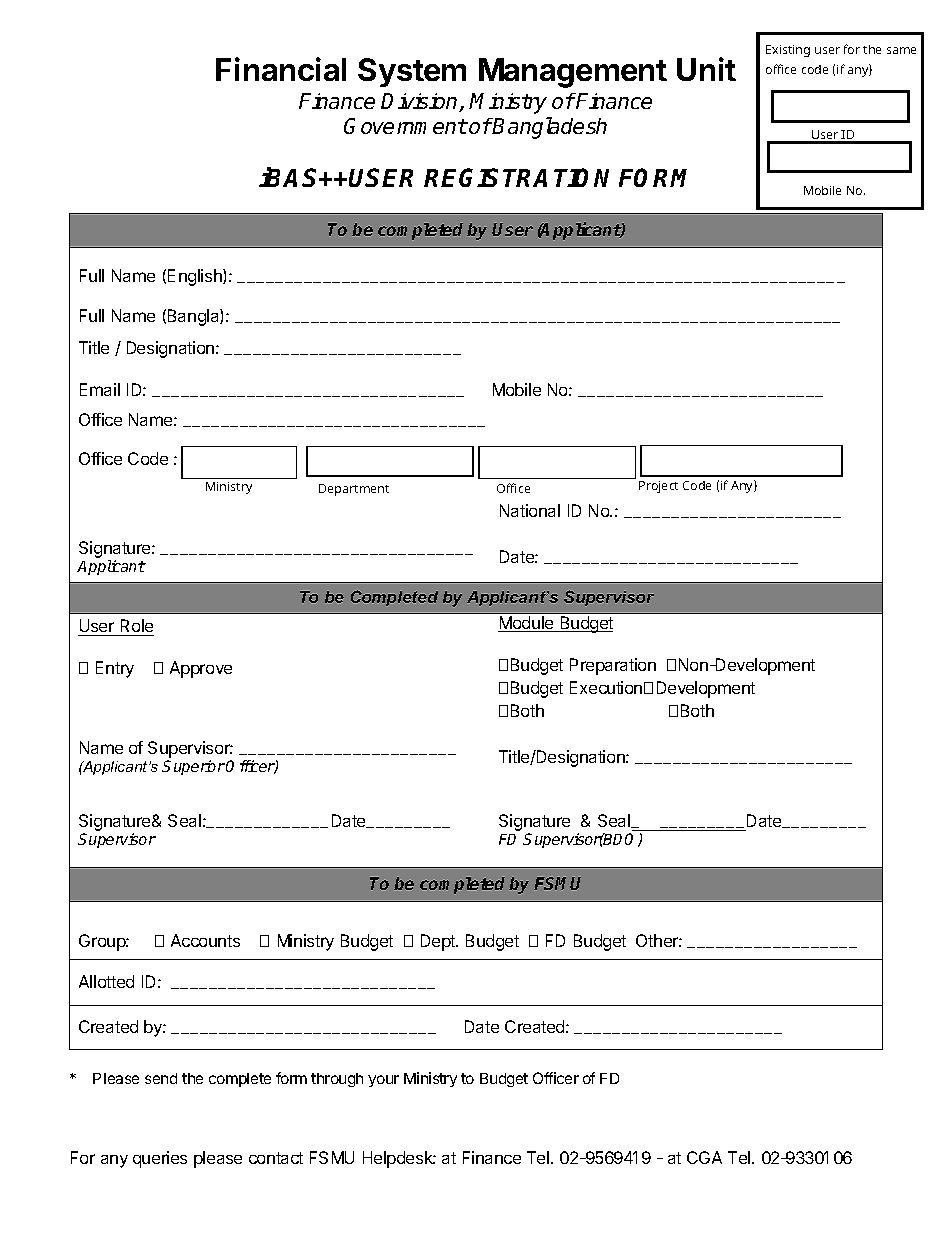 The width and height of the document is (952, 1233). I want to click on your, so click(383, 1081).
